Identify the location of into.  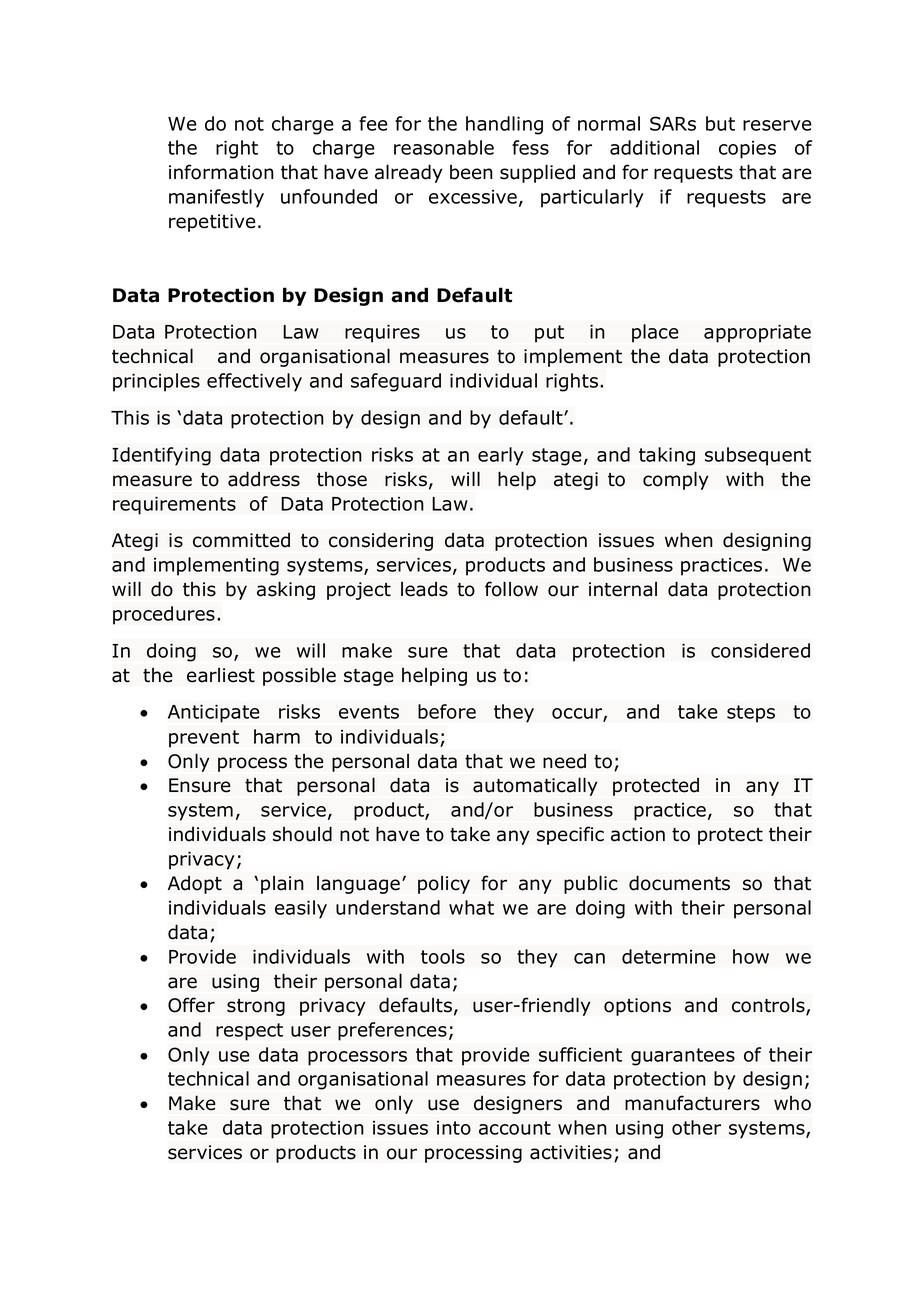
(454, 1128).
